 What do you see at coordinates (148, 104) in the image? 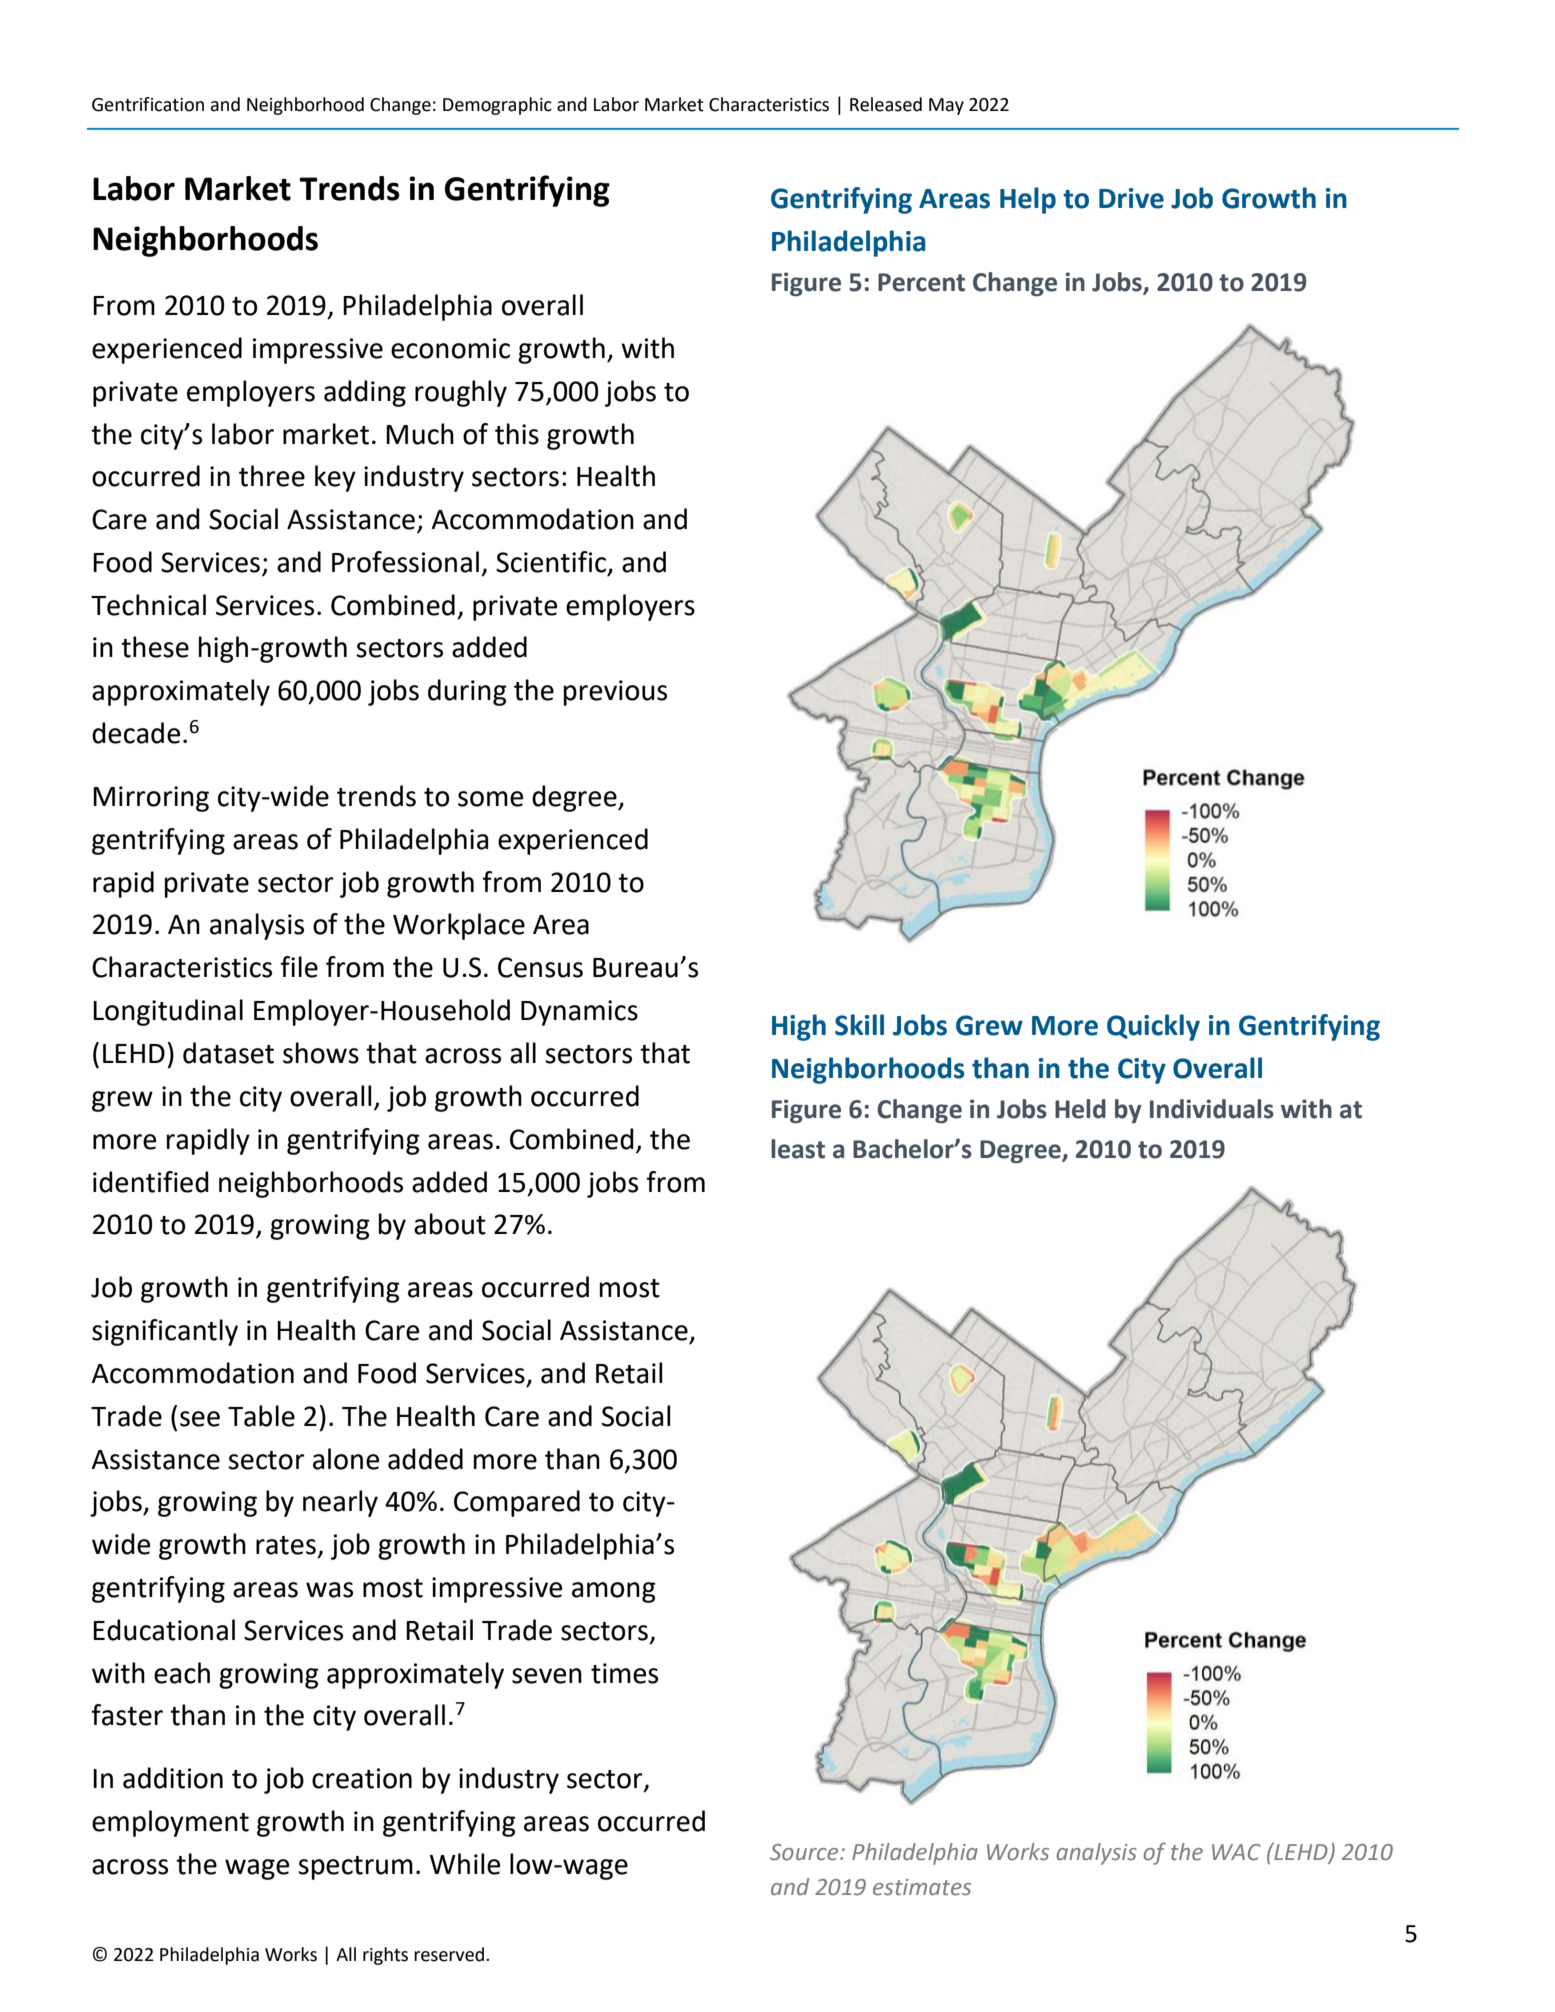
I see `Gentrification` at bounding box center [148, 104].
